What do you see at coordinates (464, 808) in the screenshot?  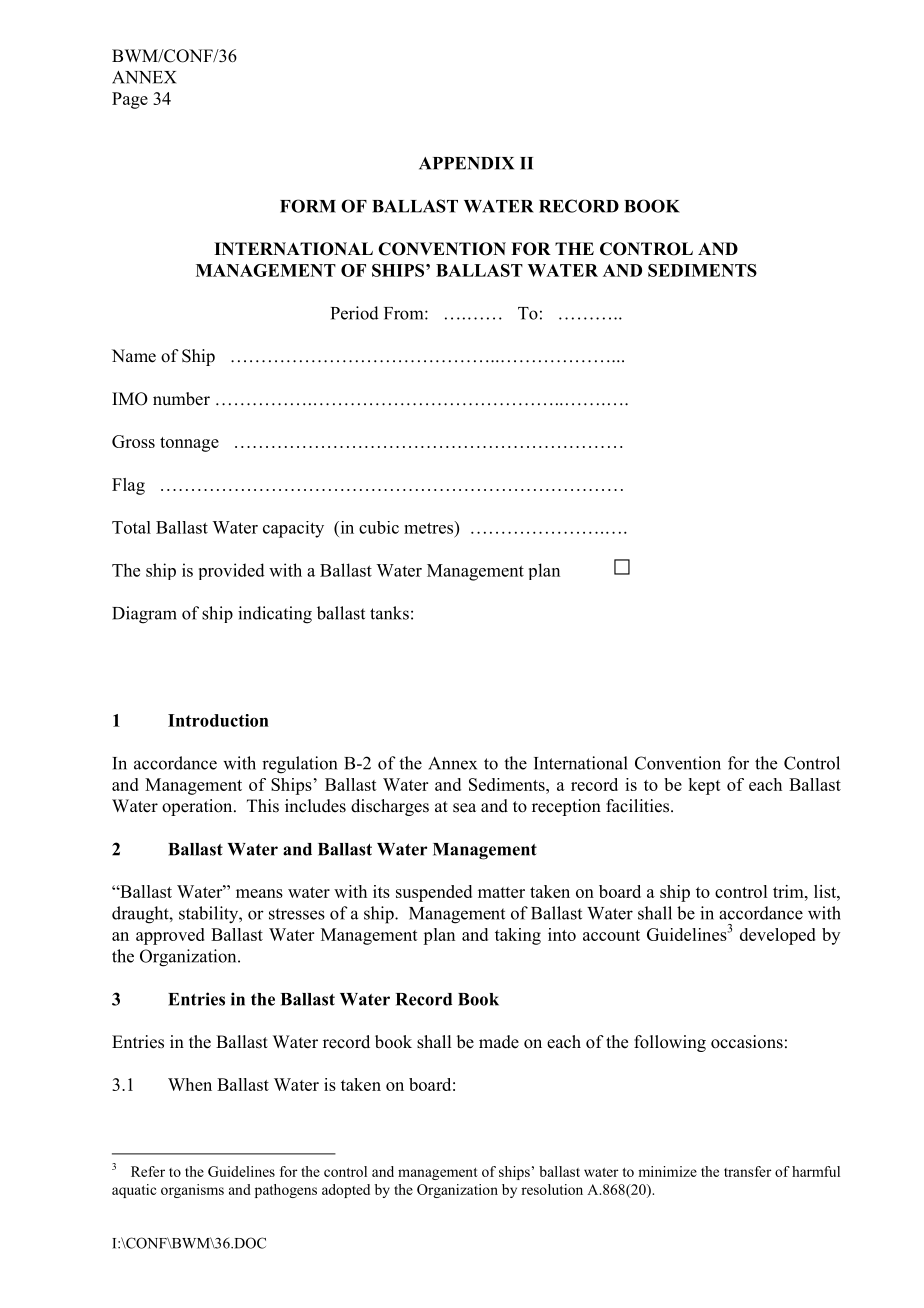 I see `sea` at bounding box center [464, 808].
